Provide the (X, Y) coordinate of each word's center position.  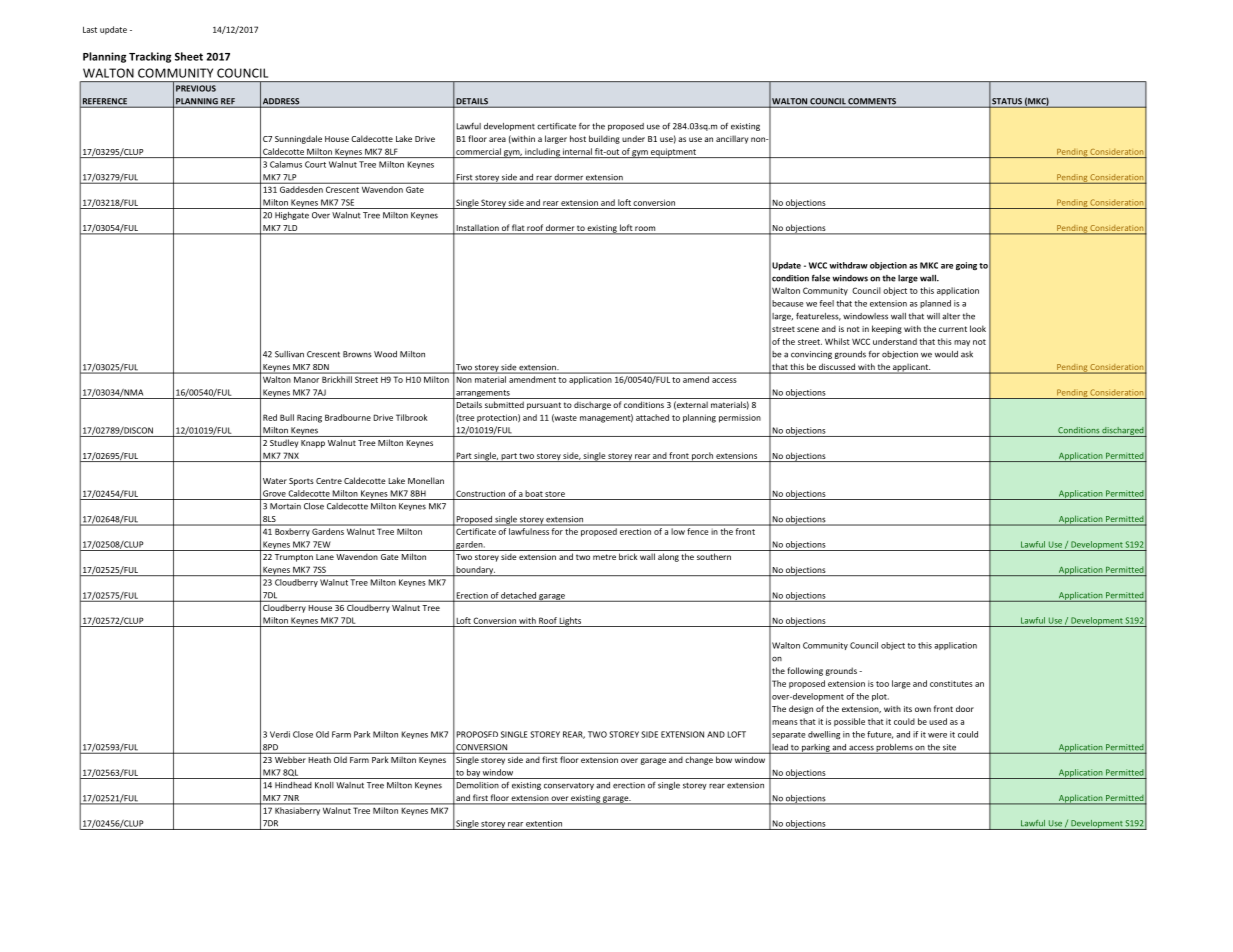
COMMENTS (873, 102)
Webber (290, 760)
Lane (325, 557)
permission (740, 418)
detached (518, 596)
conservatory (569, 786)
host (578, 138)
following (805, 671)
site (949, 748)
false (821, 278)
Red (270, 417)
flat (518, 229)
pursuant (544, 406)
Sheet (189, 56)
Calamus (286, 164)
